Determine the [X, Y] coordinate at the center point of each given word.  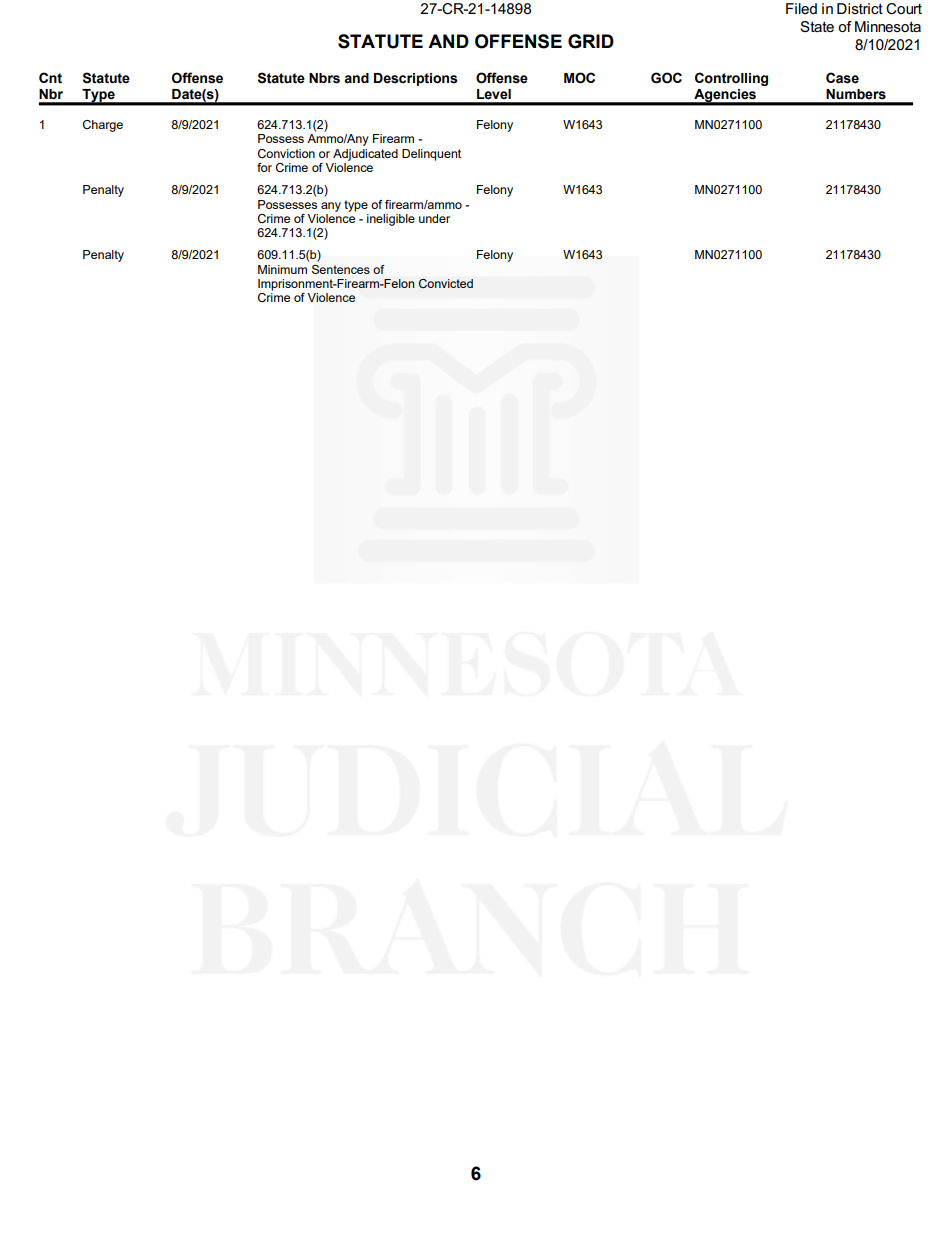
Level [494, 94]
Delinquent [431, 155]
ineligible [391, 220]
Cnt [50, 78]
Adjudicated [365, 155]
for [264, 167]
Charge [103, 126]
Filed [801, 8]
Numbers [856, 94]
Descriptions [416, 79]
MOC [579, 78]
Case [842, 78]
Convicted [446, 283]
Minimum [282, 269]
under [434, 218]
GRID [591, 41]
